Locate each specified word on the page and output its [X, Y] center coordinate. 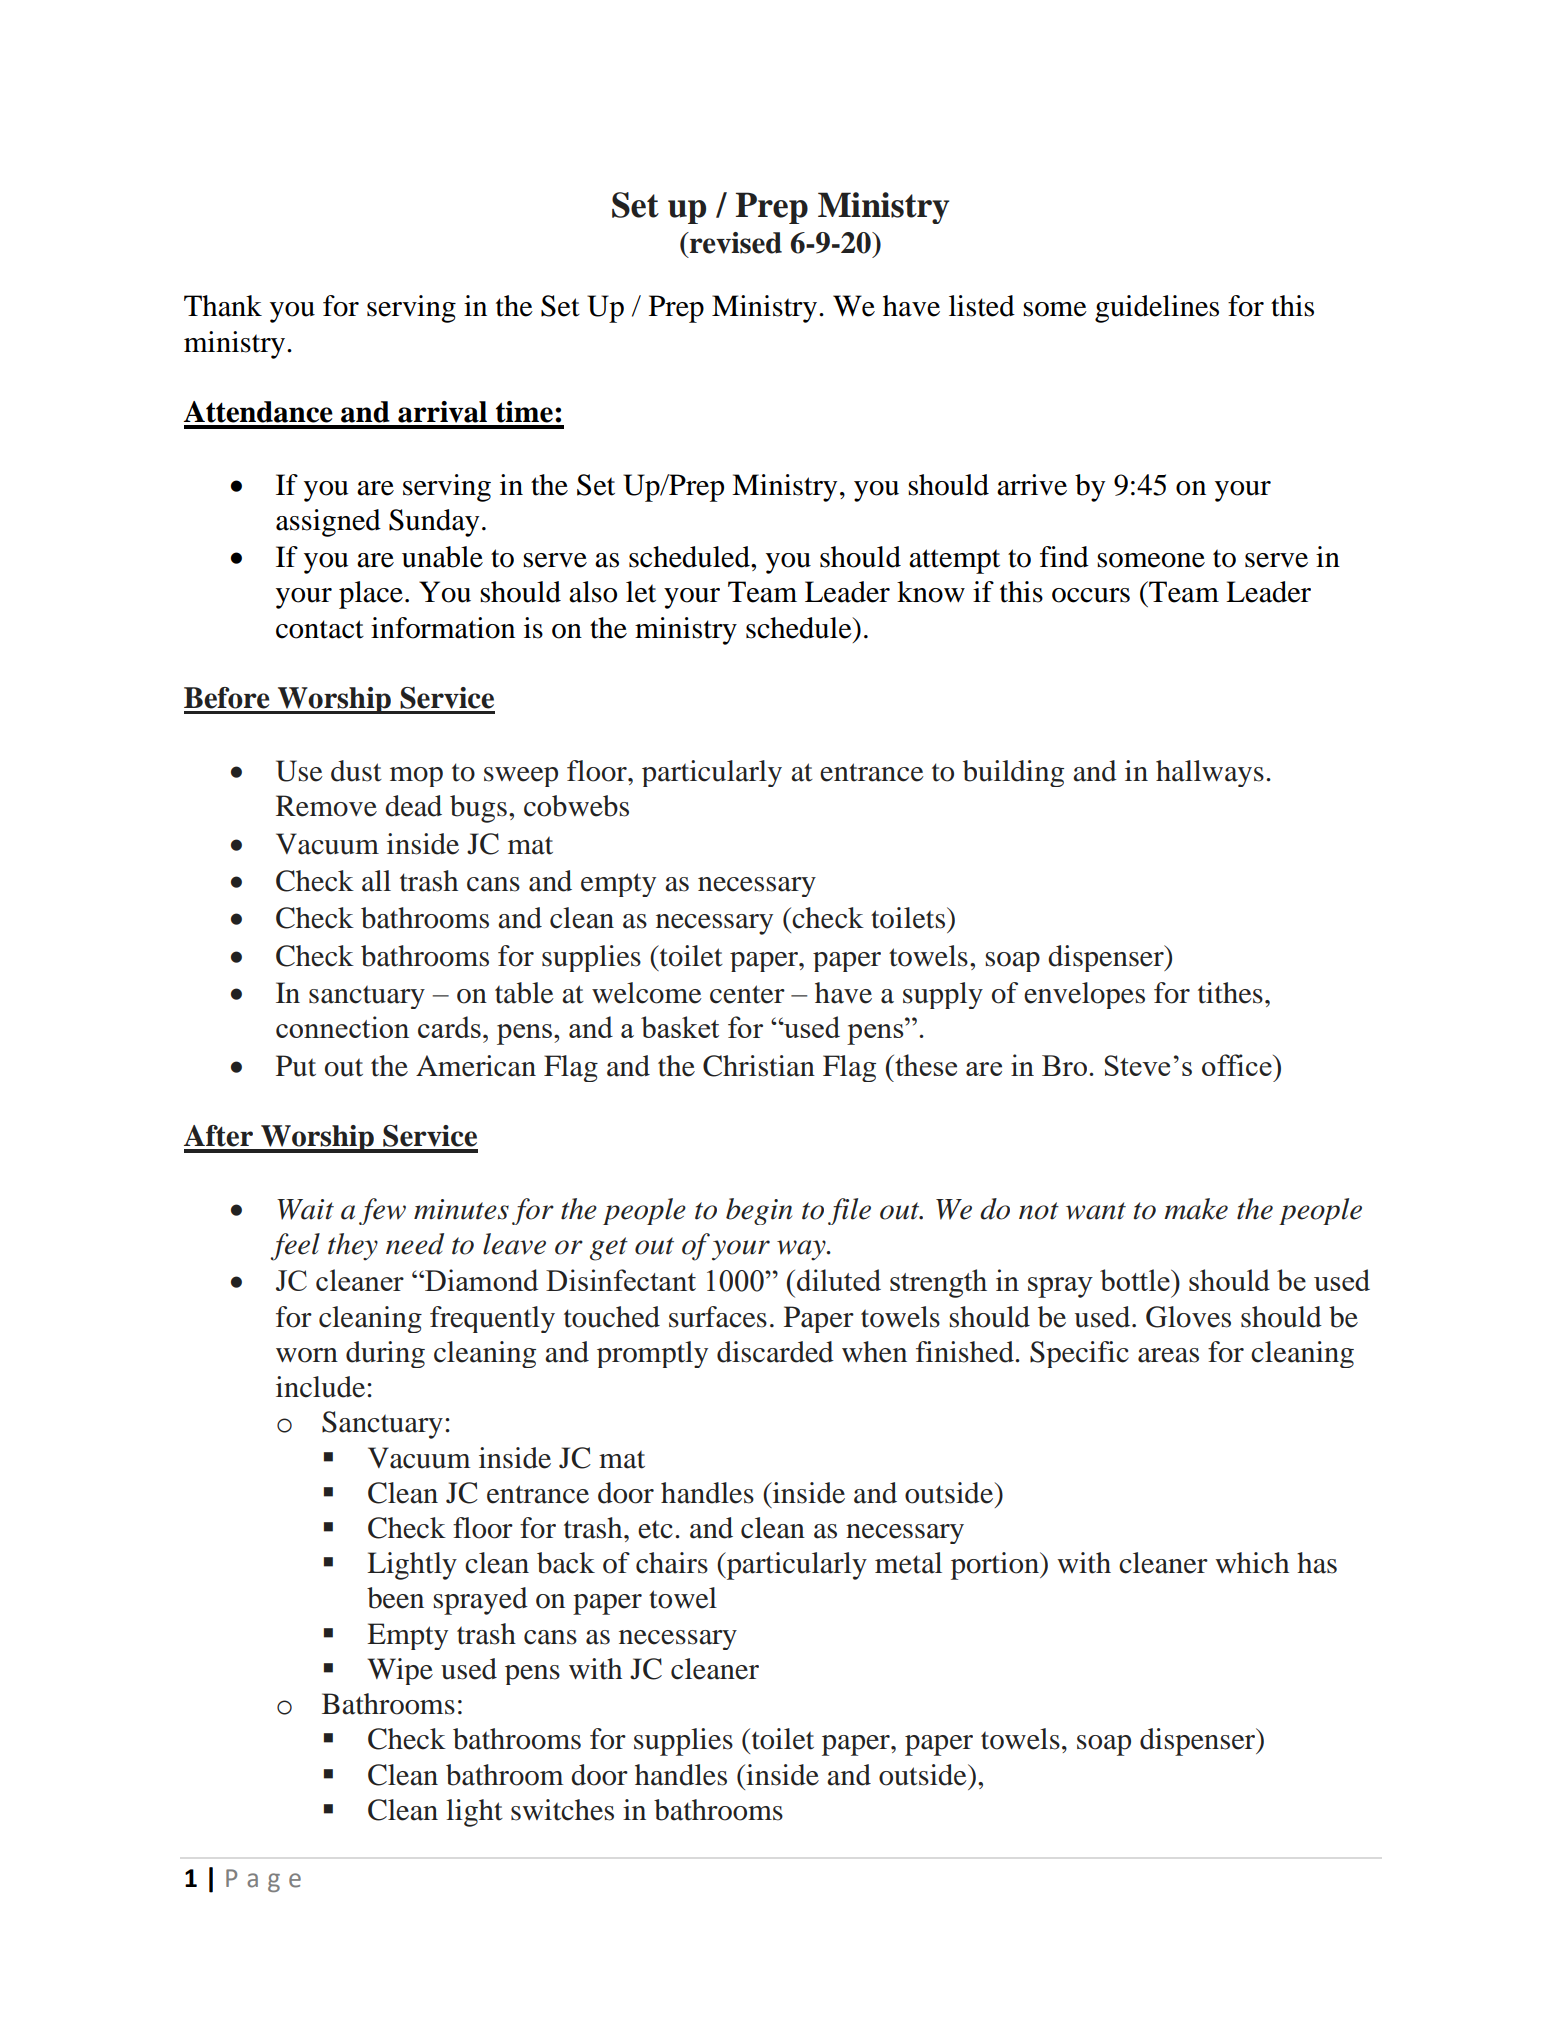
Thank [223, 306]
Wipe [400, 1671]
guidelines [1157, 309]
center [747, 994]
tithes [1230, 993]
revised [735, 243]
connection [342, 1027]
